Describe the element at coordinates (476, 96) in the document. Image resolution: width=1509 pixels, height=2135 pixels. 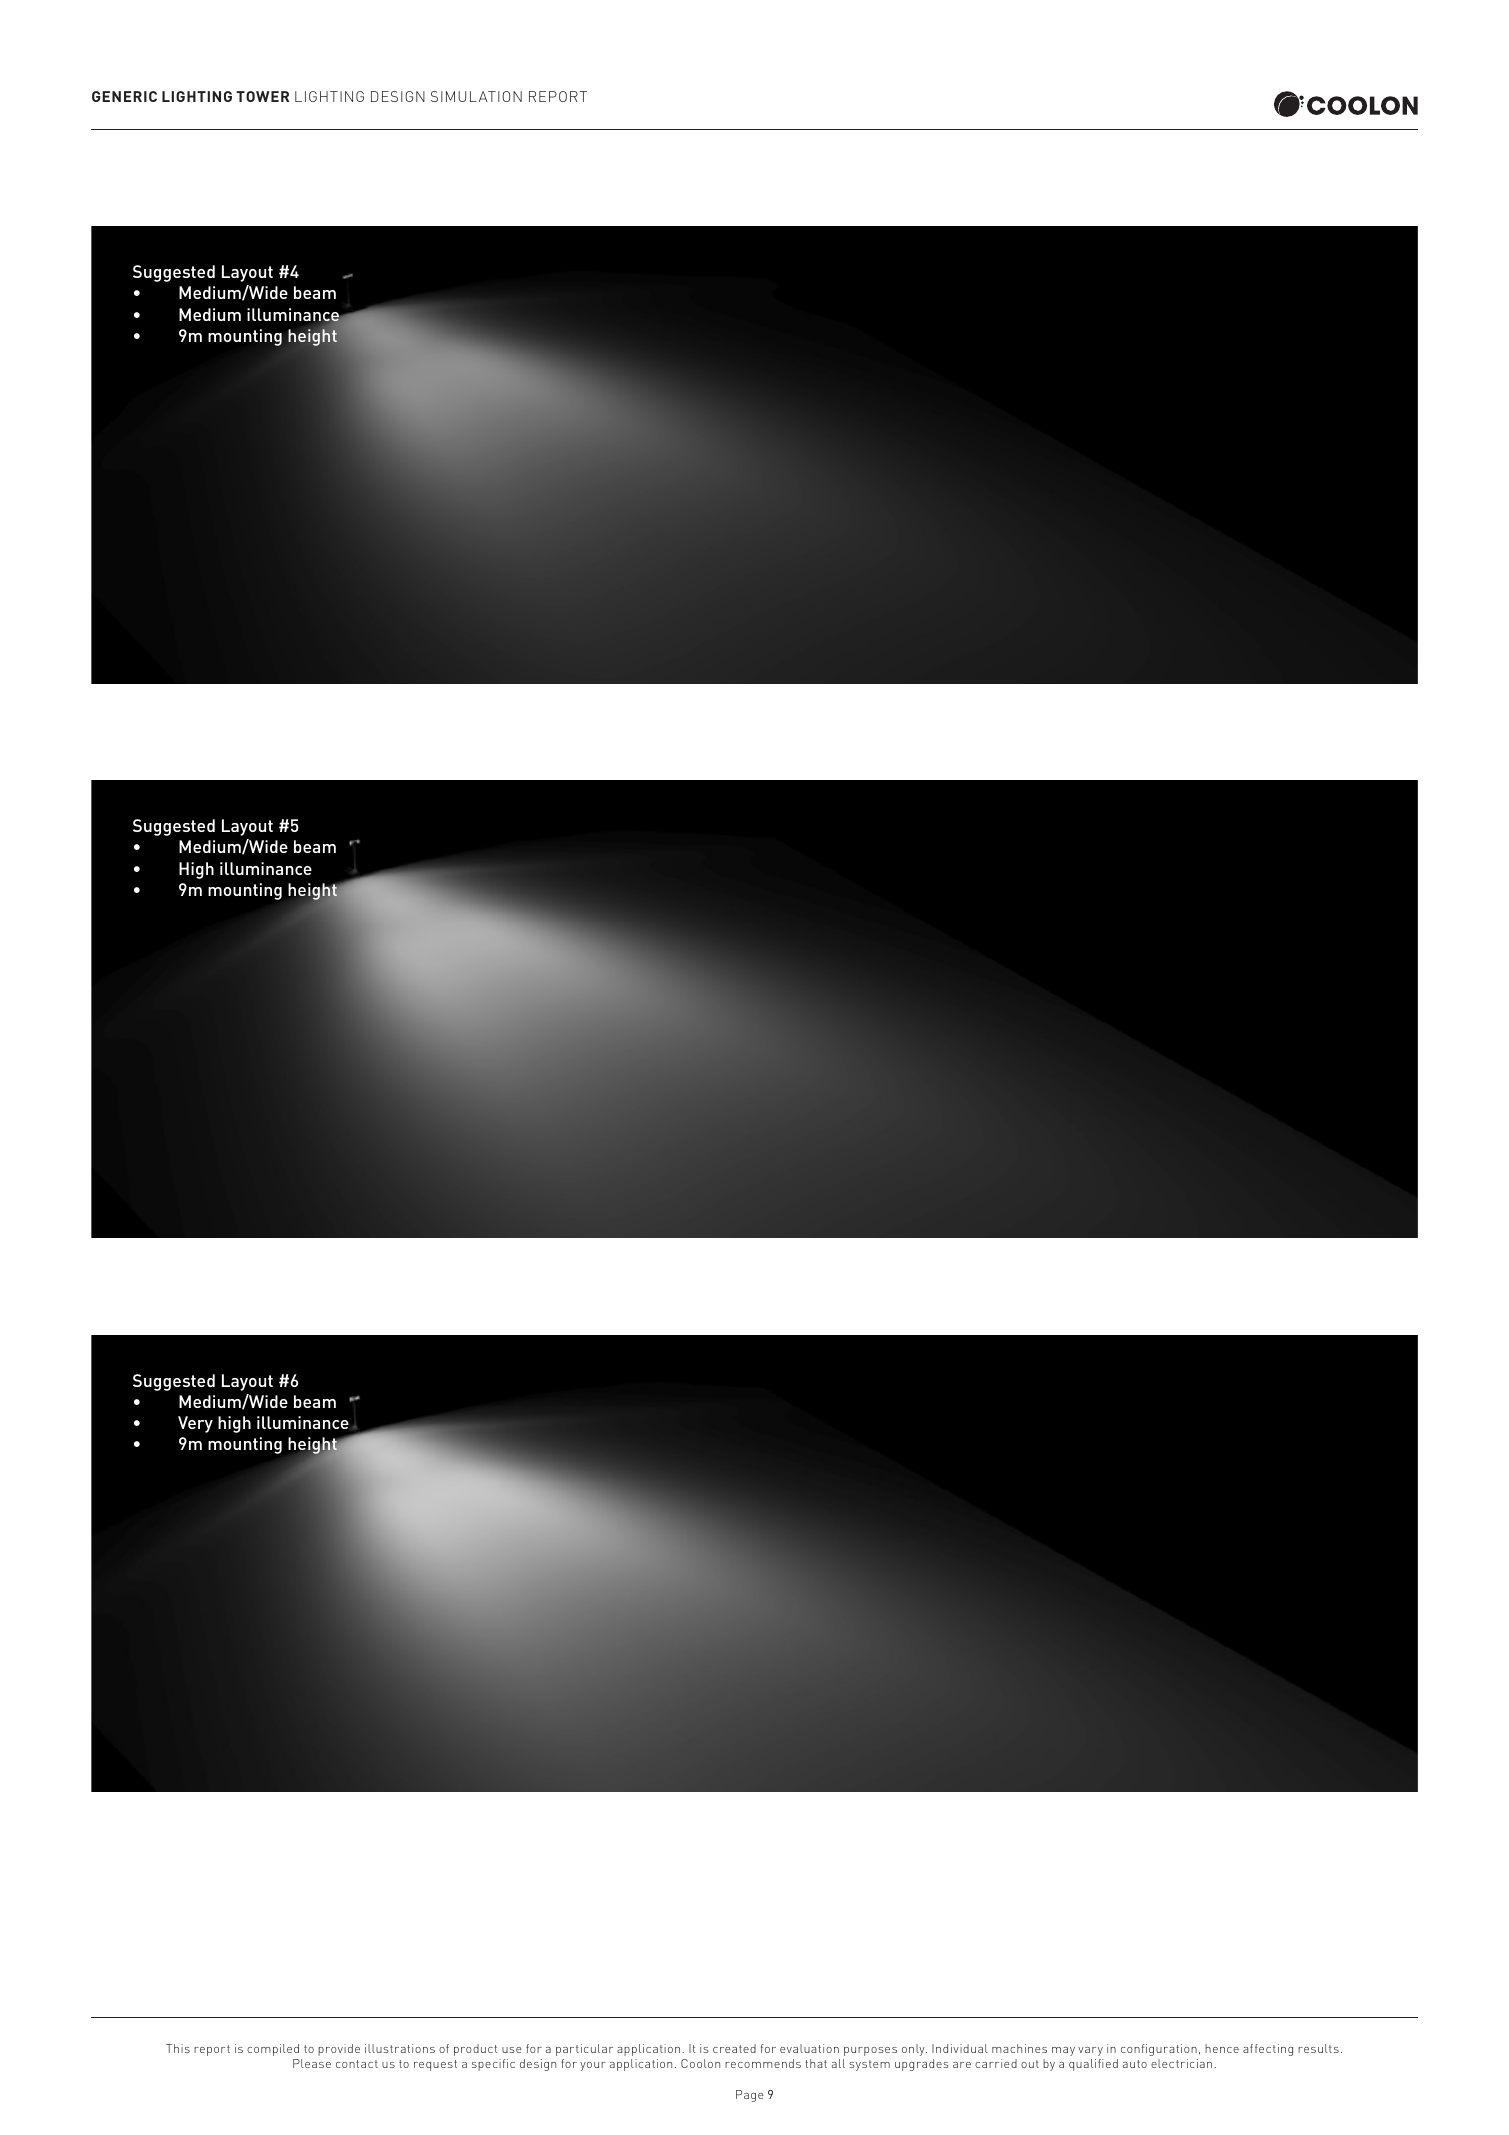
I see `SIMULATION` at that location.
